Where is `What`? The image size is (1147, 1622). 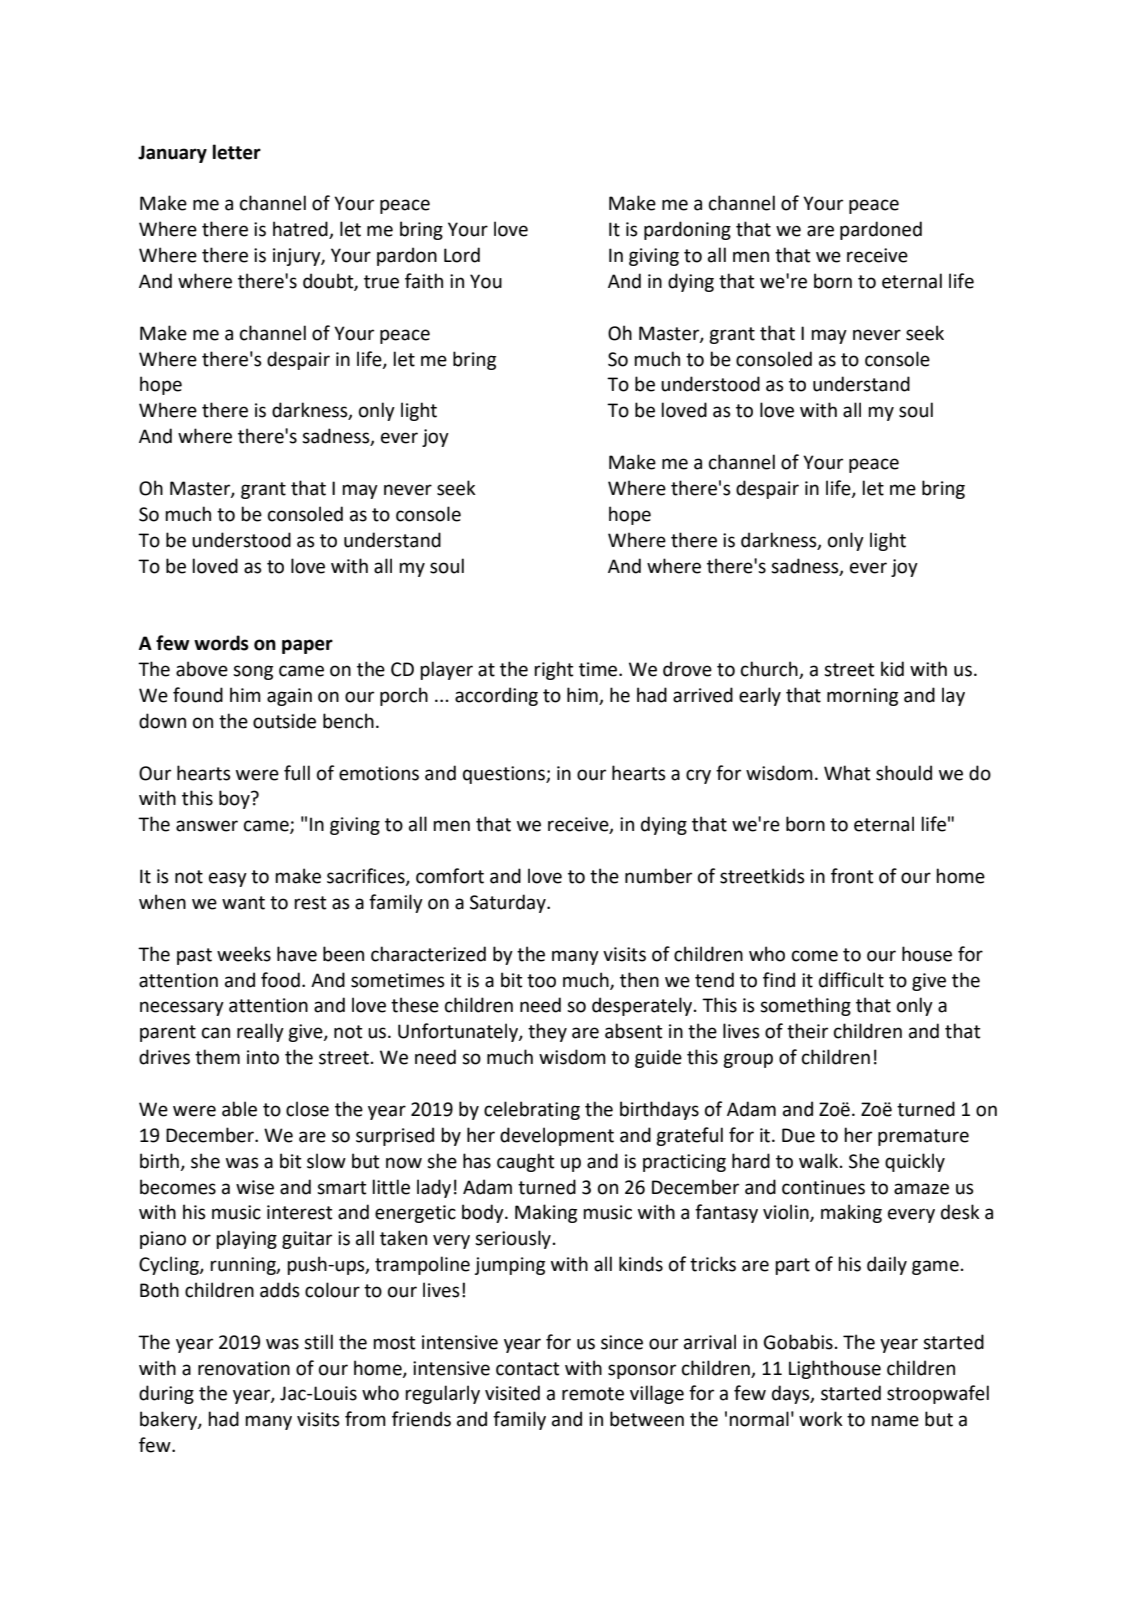
What is located at coordinates (847, 773).
